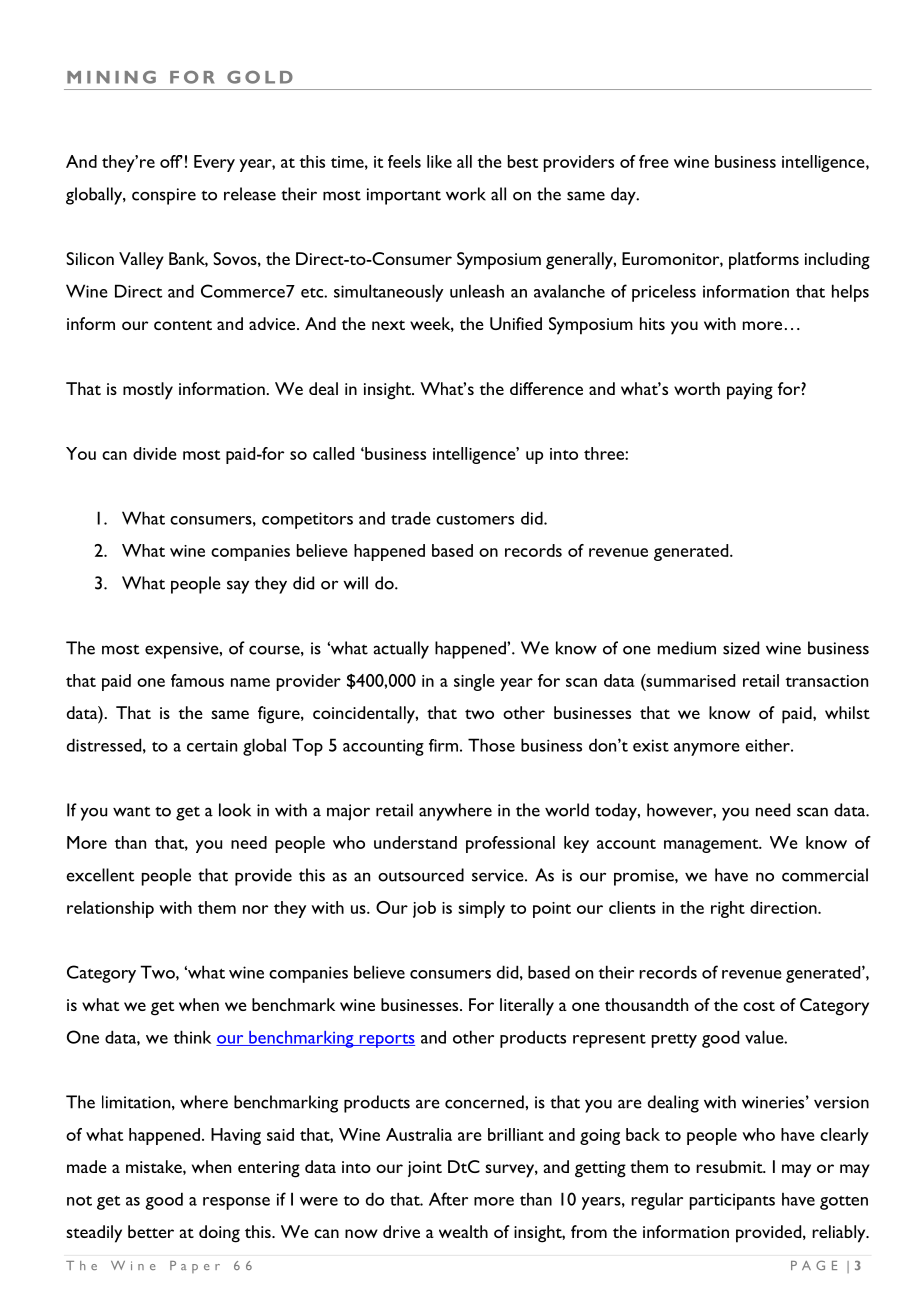 The width and height of the image is (924, 1308). I want to click on participants, so click(732, 1201).
